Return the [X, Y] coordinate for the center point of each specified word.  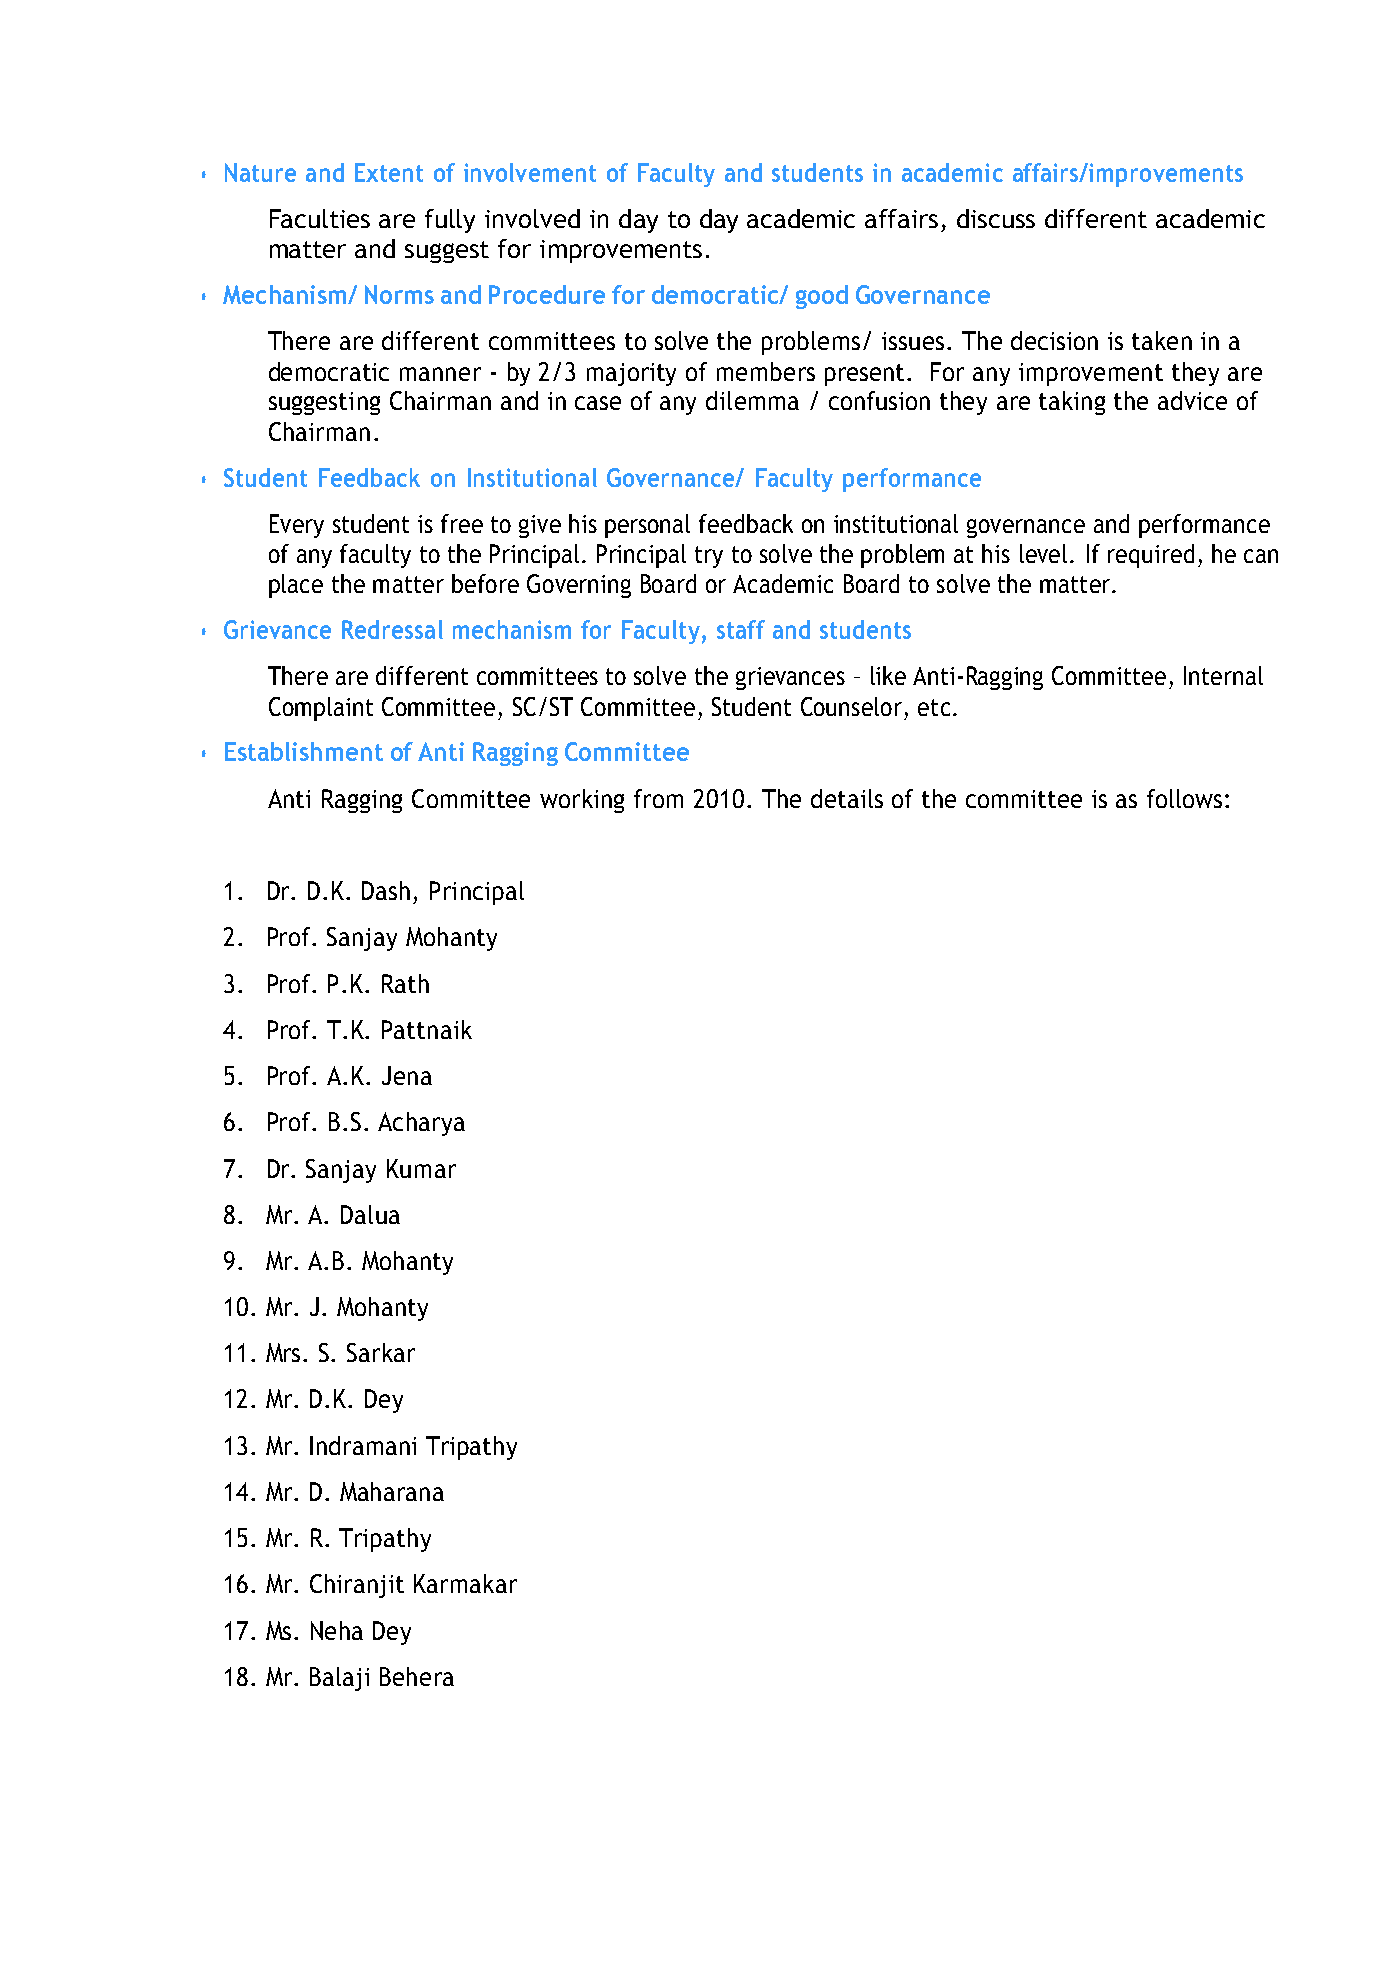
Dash [386, 890]
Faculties [320, 218]
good [822, 297]
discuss [996, 218]
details [847, 798]
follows [1184, 798]
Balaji [339, 1679]
